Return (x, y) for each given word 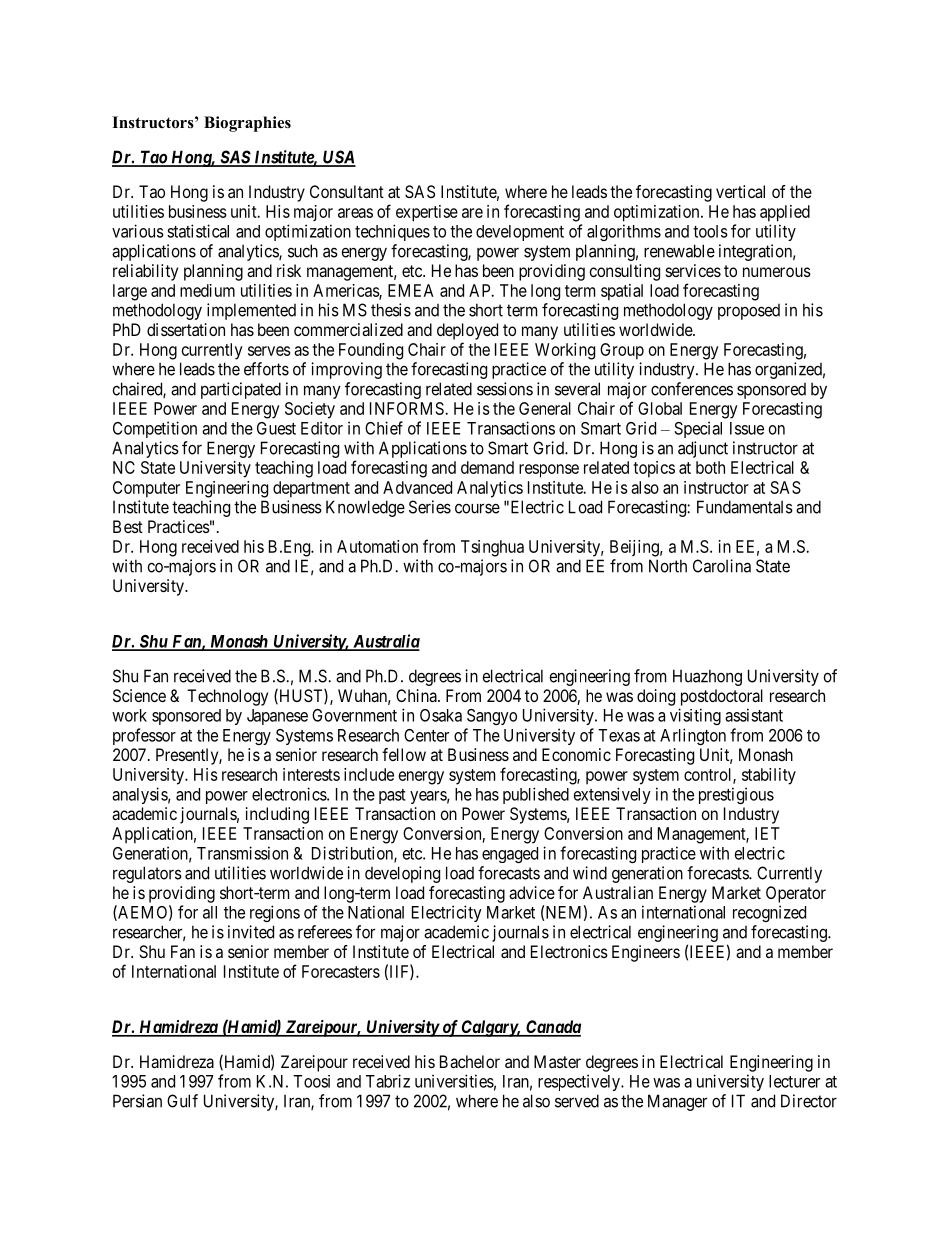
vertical (740, 191)
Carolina (722, 566)
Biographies (247, 124)
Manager (677, 1102)
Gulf (182, 1101)
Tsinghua (492, 548)
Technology (227, 697)
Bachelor (470, 1061)
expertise (427, 213)
